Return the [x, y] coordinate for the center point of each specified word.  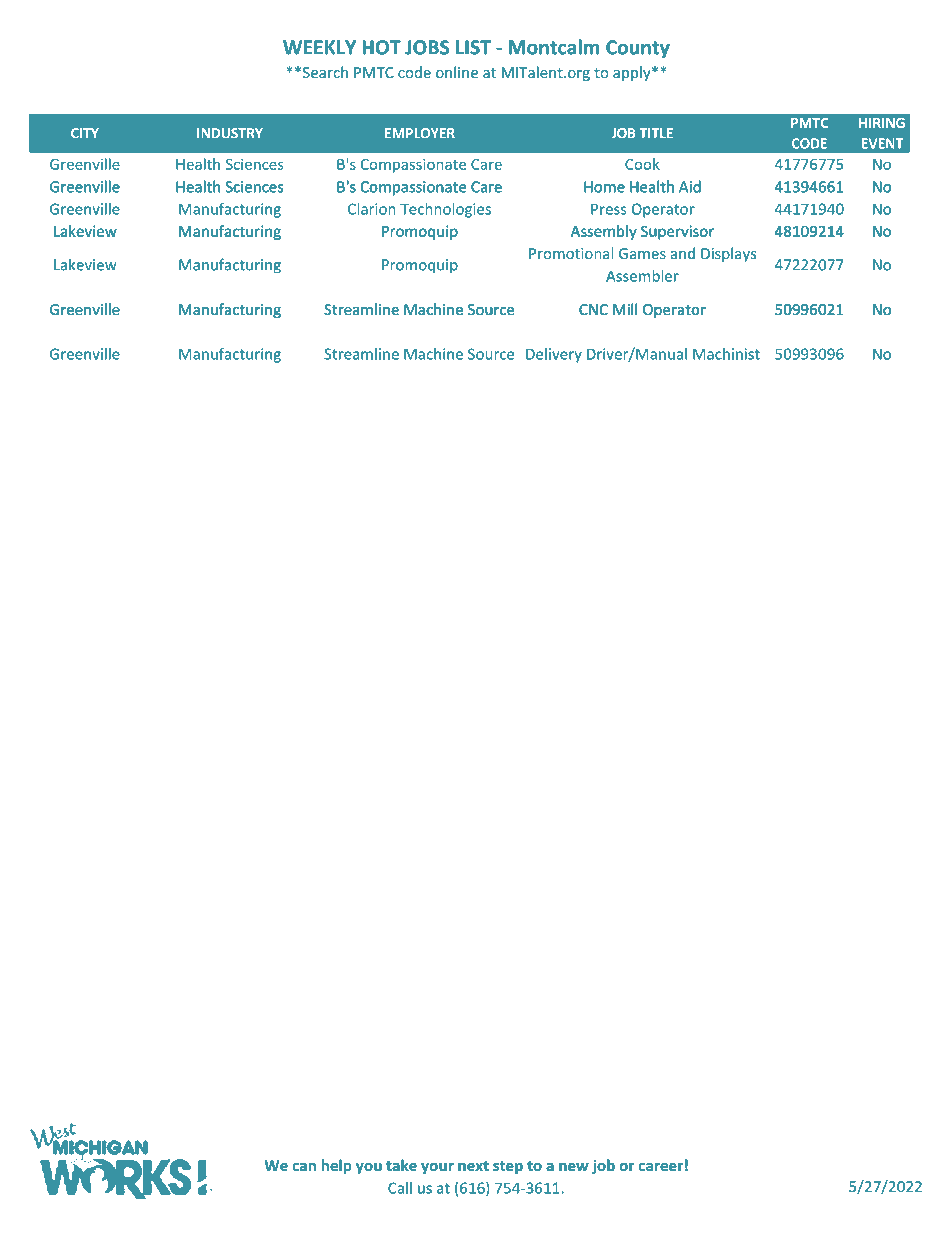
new [574, 1167]
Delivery [554, 355]
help [336, 1166]
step [508, 1167]
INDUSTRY [230, 133]
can [304, 1167]
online [457, 72]
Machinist [726, 354]
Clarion [372, 209]
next [473, 1166]
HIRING [882, 123]
